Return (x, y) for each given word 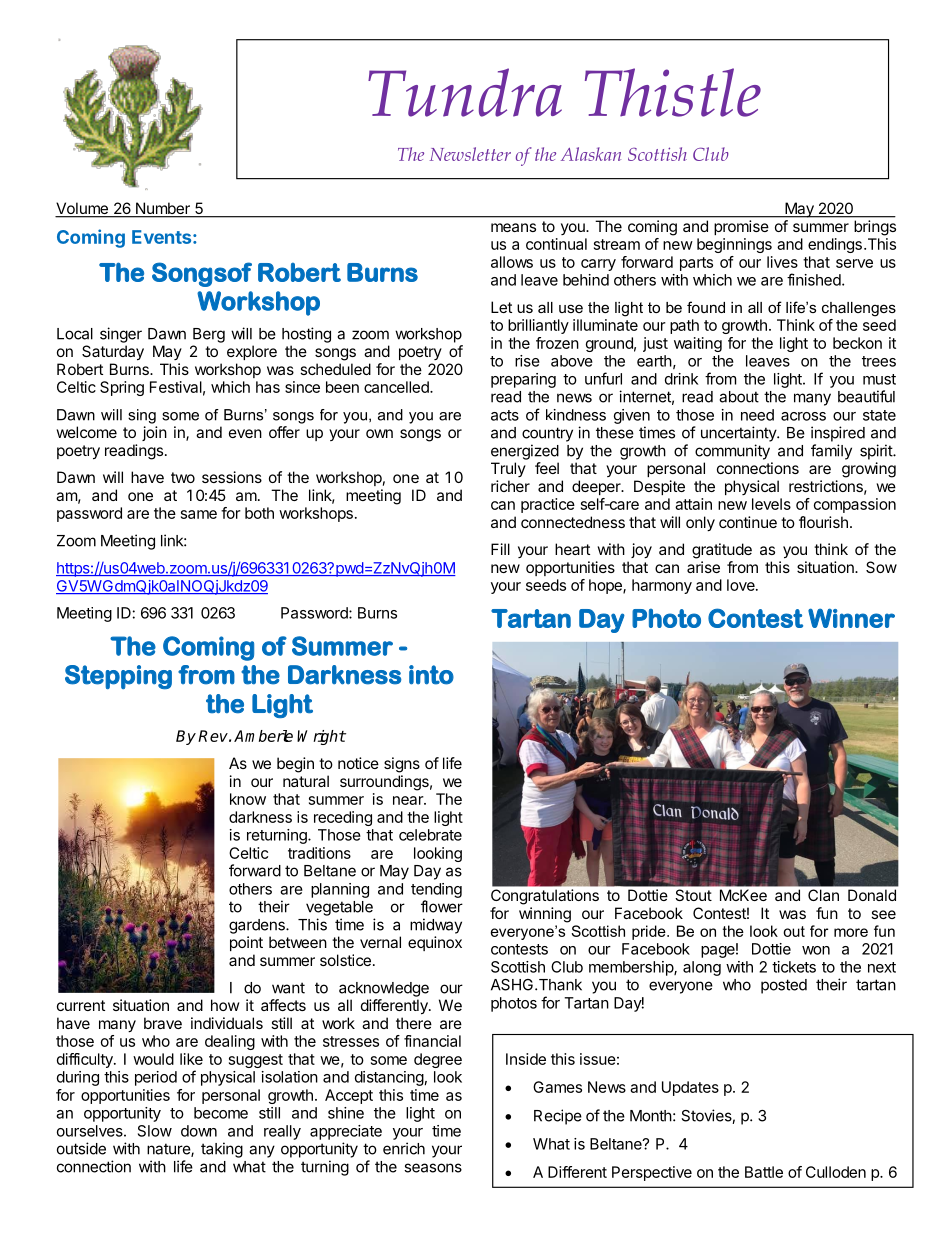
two (183, 477)
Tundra (465, 92)
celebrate (430, 835)
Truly (508, 469)
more (851, 932)
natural (306, 781)
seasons (433, 1168)
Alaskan (591, 154)
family (831, 452)
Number (162, 209)
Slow (155, 1131)
